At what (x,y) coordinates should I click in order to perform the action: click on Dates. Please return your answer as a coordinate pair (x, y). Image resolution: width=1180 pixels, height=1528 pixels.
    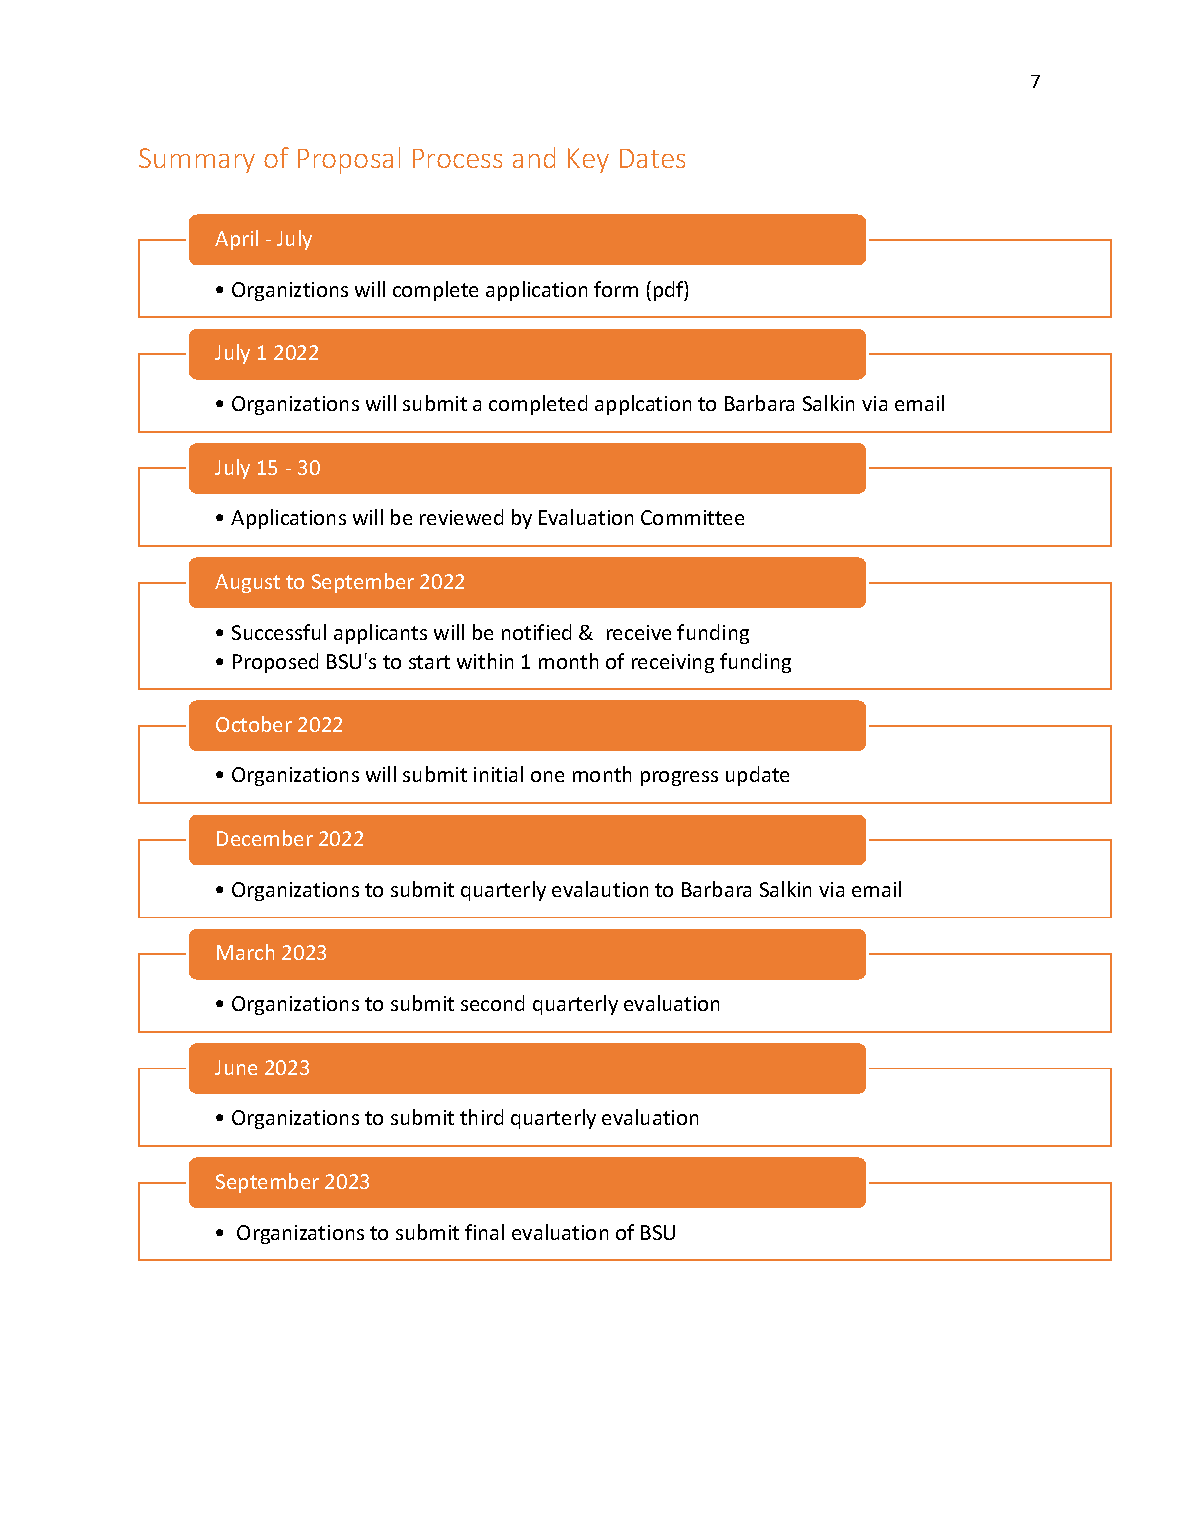
    Looking at the image, I should click on (652, 158).
